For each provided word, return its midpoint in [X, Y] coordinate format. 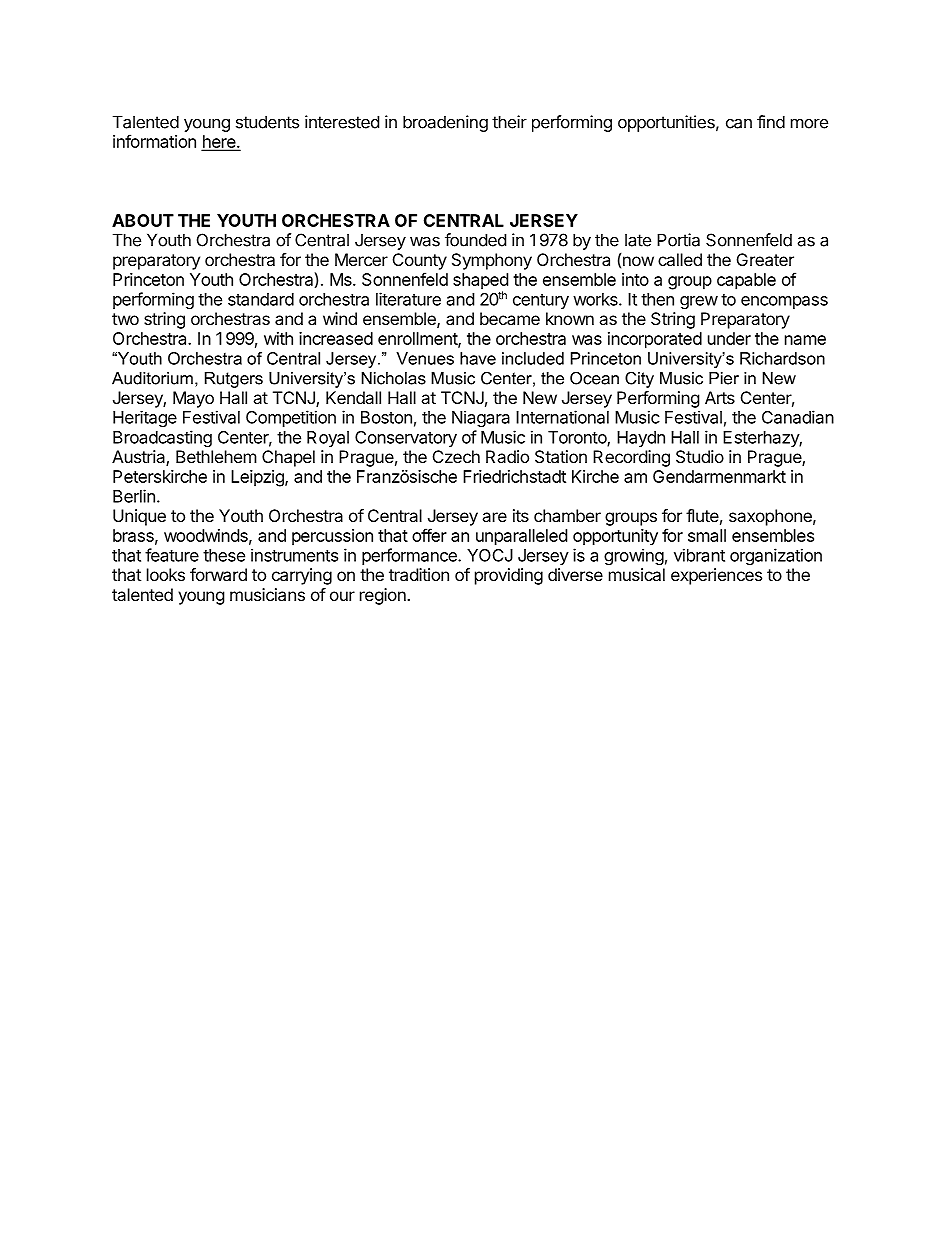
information [154, 141]
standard [261, 299]
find [771, 122]
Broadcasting [162, 438]
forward [218, 574]
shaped [480, 282]
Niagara [481, 418]
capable [746, 281]
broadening [445, 123]
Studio [700, 456]
